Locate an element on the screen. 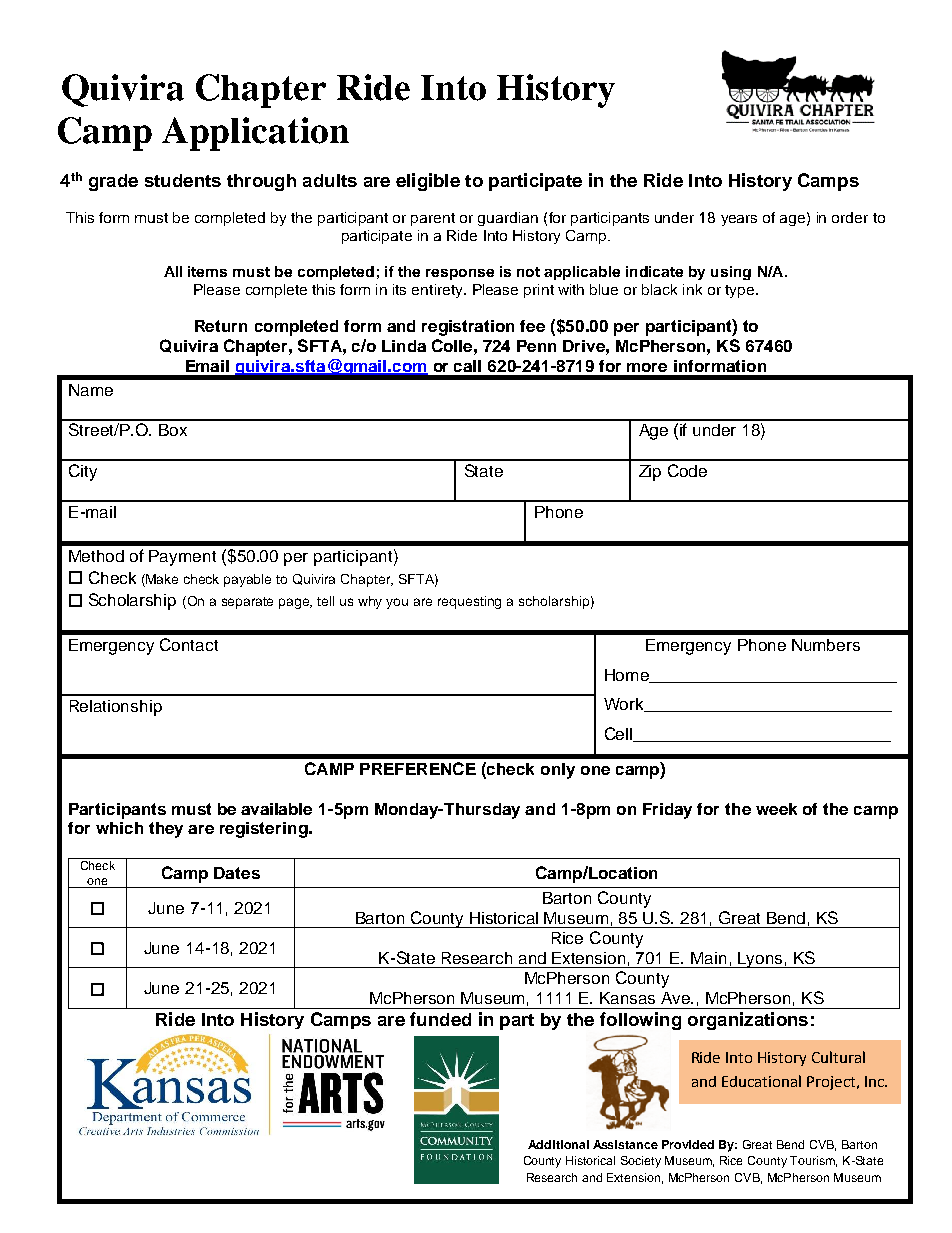  funded is located at coordinates (440, 1019).
